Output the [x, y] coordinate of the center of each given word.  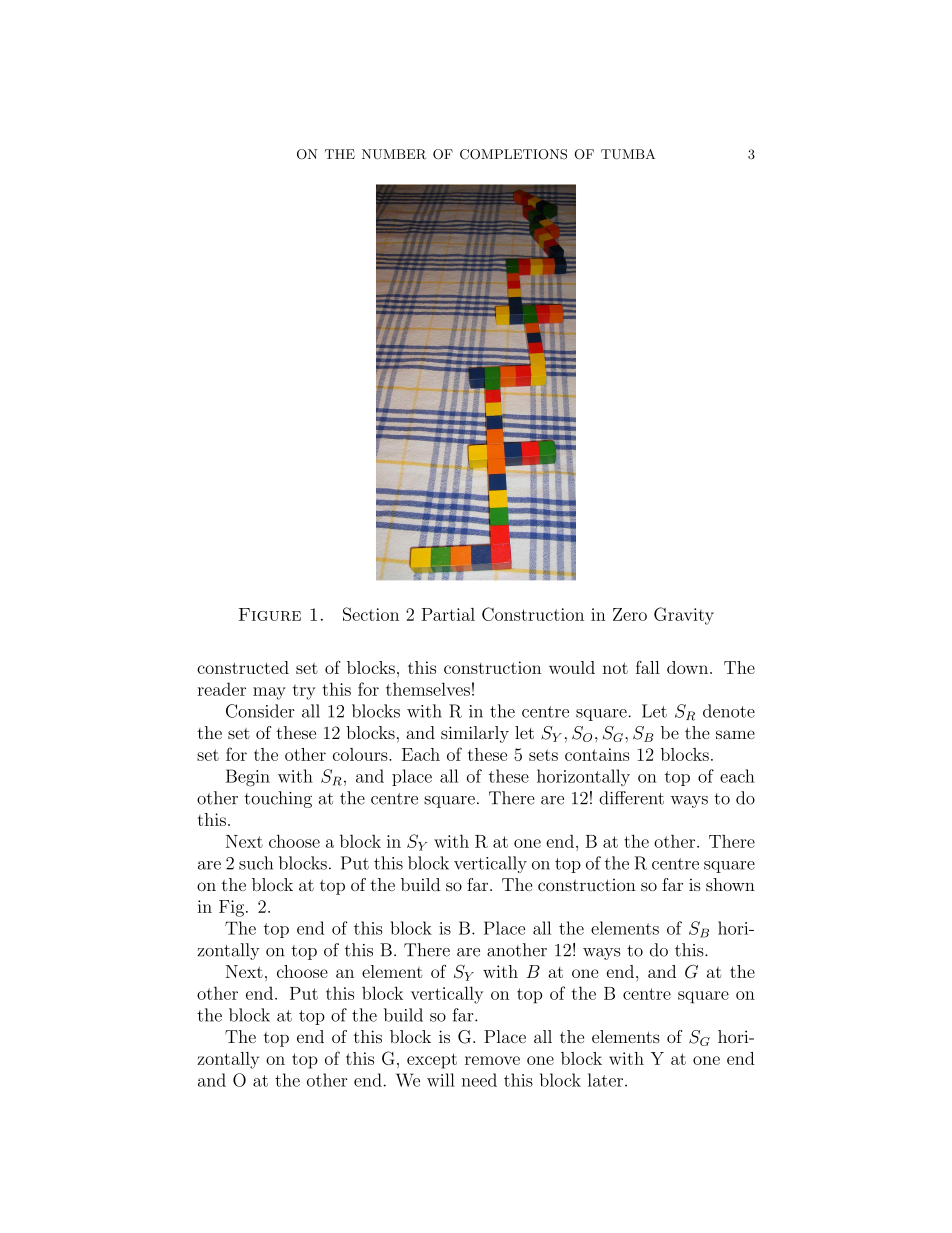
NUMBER [394, 154]
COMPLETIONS [513, 154]
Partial [448, 614]
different [631, 798]
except [432, 1061]
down [689, 667]
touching [278, 799]
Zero [630, 614]
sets [543, 755]
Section [371, 614]
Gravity [684, 616]
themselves [428, 689]
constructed [243, 667]
